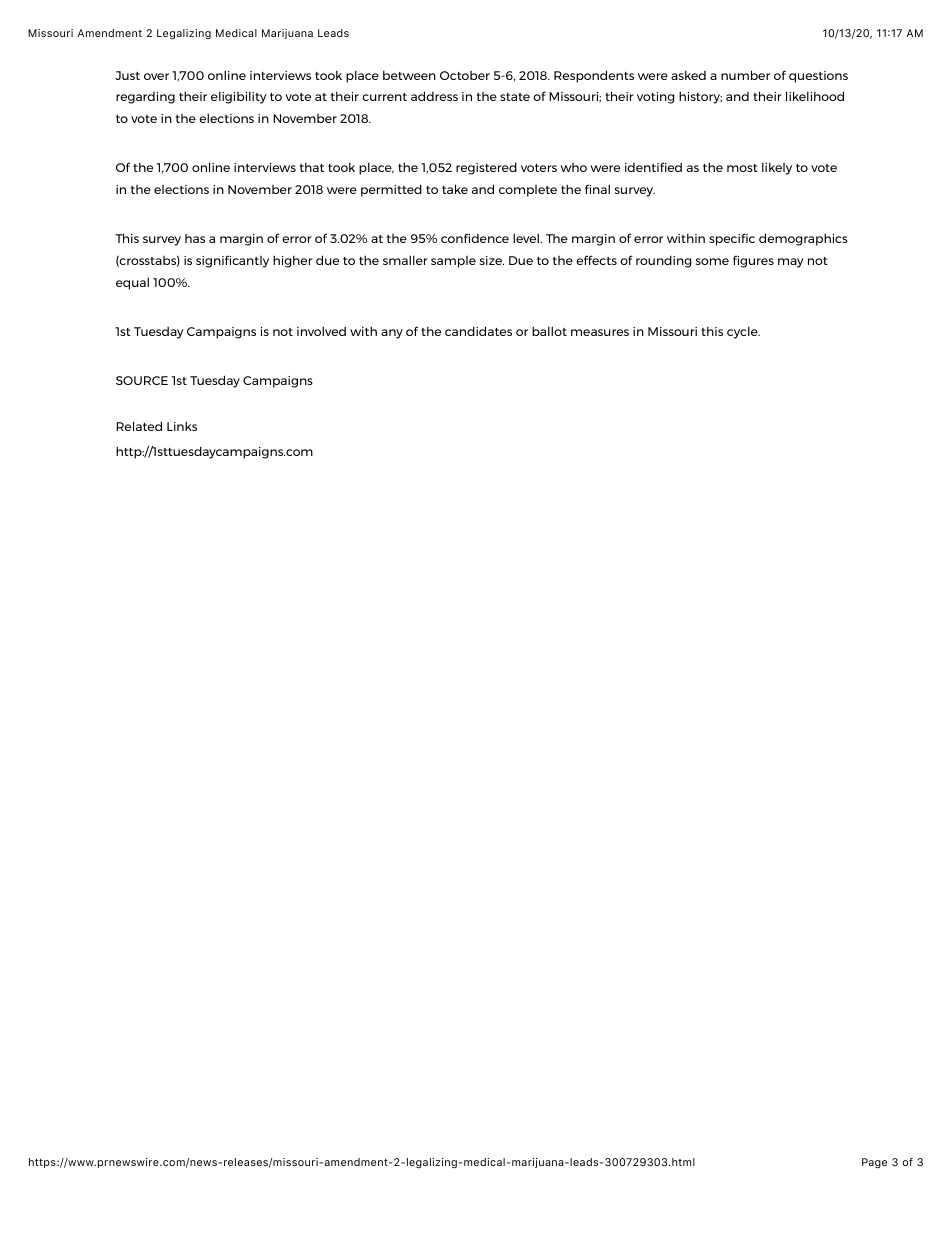 The width and height of the screenshot is (952, 1233). What do you see at coordinates (549, 331) in the screenshot?
I see `ballot` at bounding box center [549, 331].
